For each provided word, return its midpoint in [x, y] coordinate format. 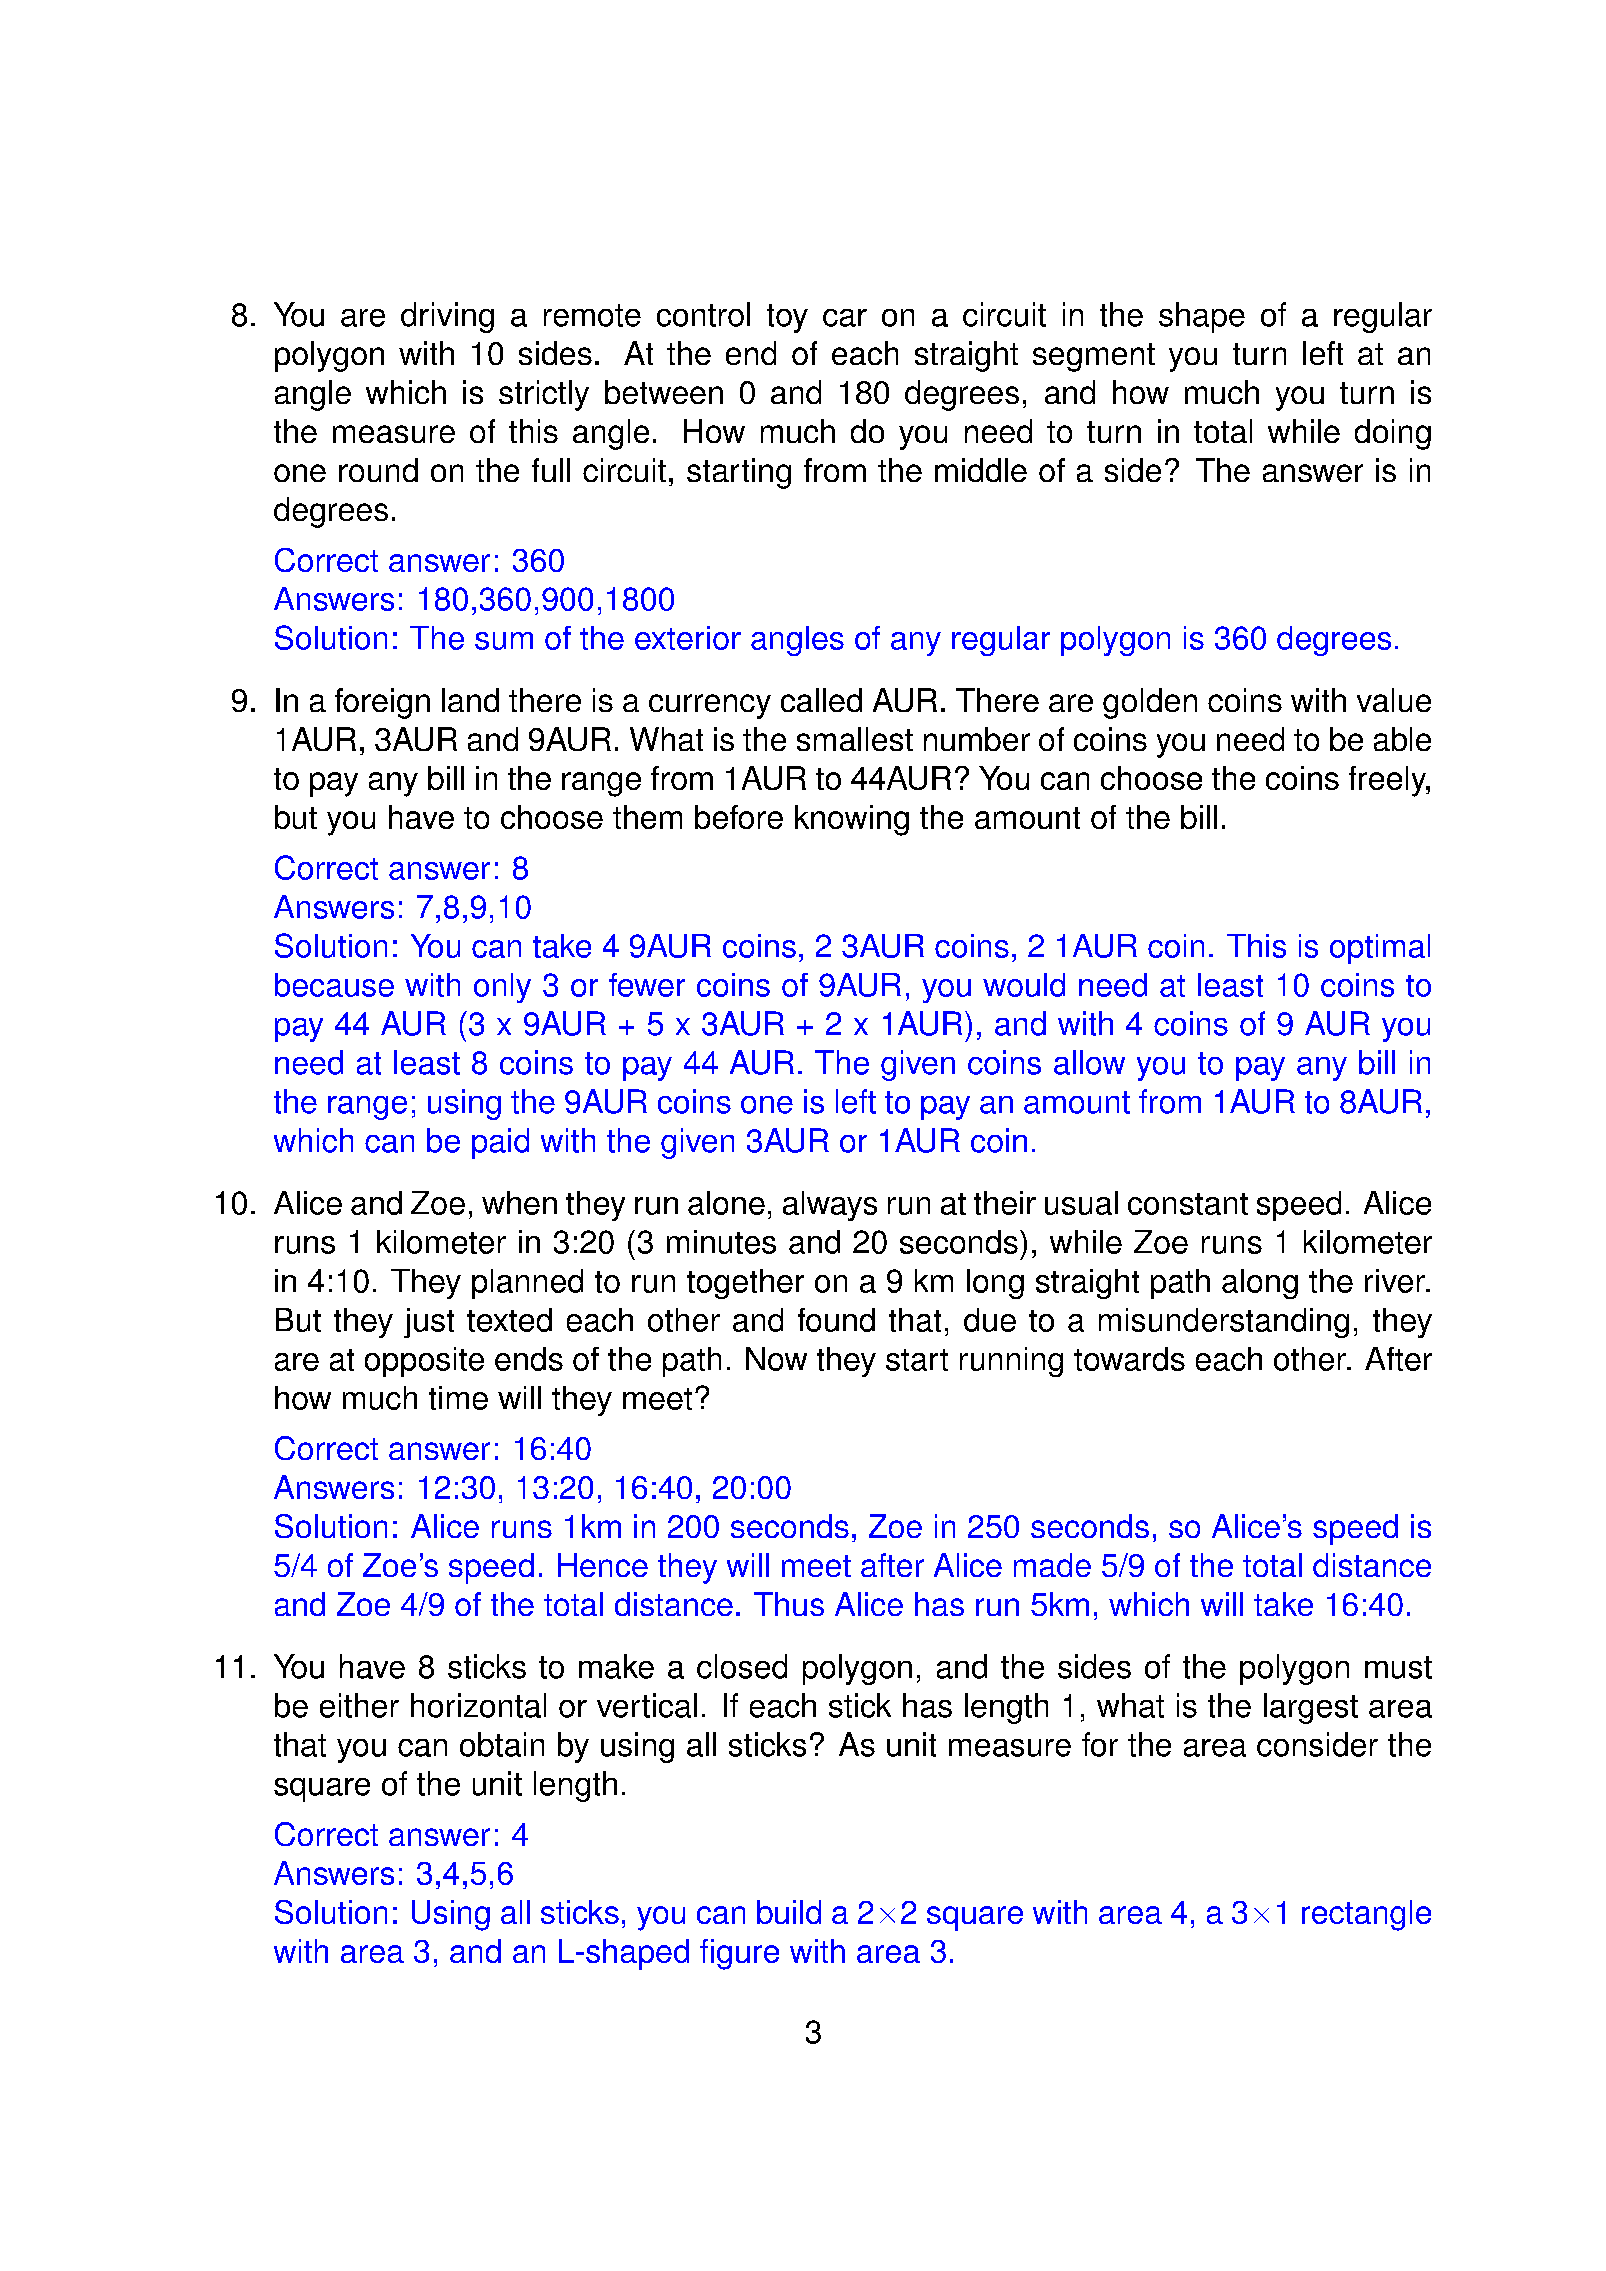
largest [1311, 1708]
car [845, 318]
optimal [1380, 949]
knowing [852, 820]
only [502, 988]
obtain [502, 1744]
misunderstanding [1224, 1323]
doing [1393, 434]
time [458, 1398]
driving [447, 317]
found [836, 1320]
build [789, 1912]
